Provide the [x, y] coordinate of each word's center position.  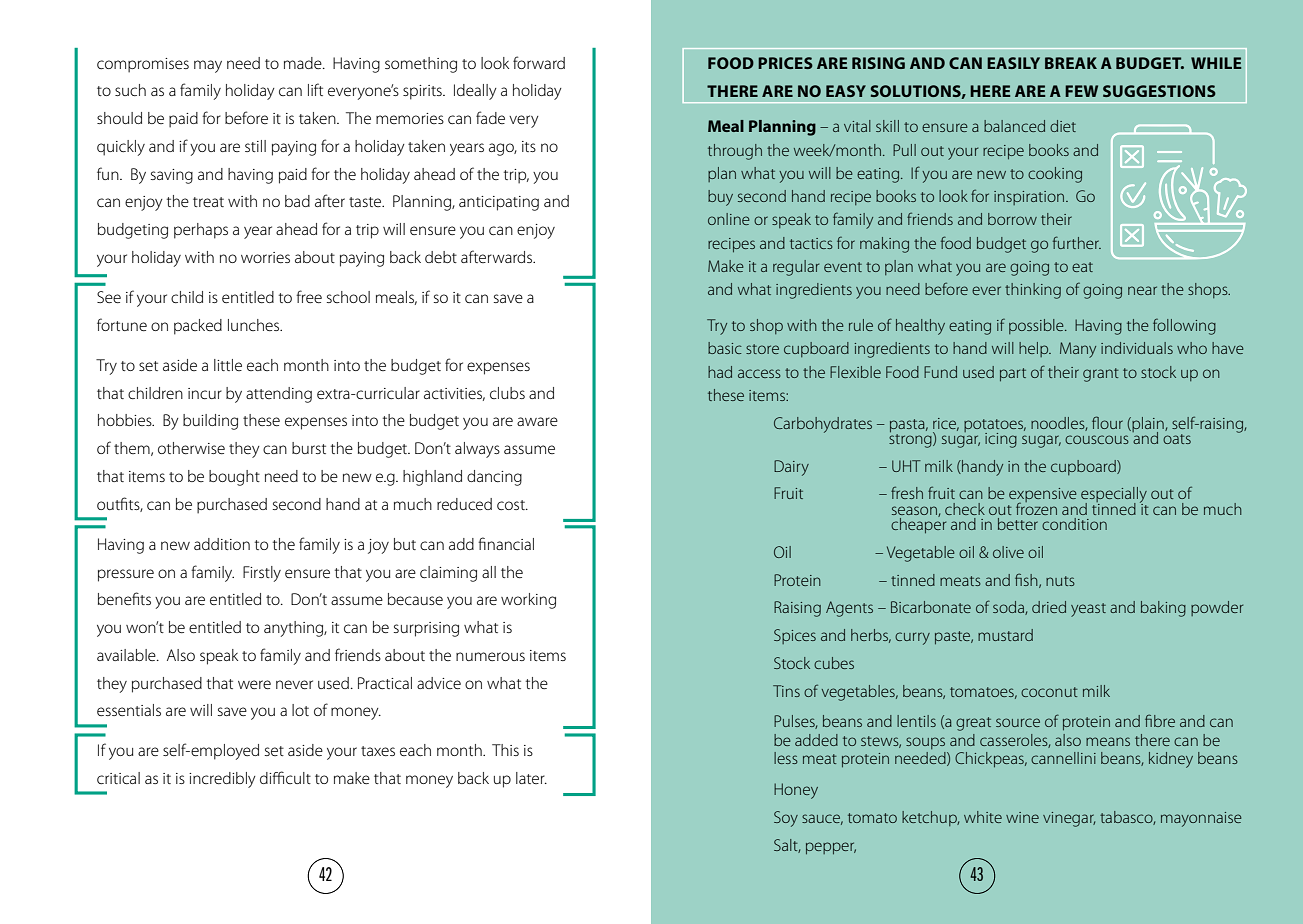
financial [506, 543]
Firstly [262, 574]
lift [315, 89]
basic [725, 348]
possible [1037, 326]
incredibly [222, 780]
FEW [1081, 91]
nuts [1060, 581]
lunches [255, 325]
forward [539, 62]
